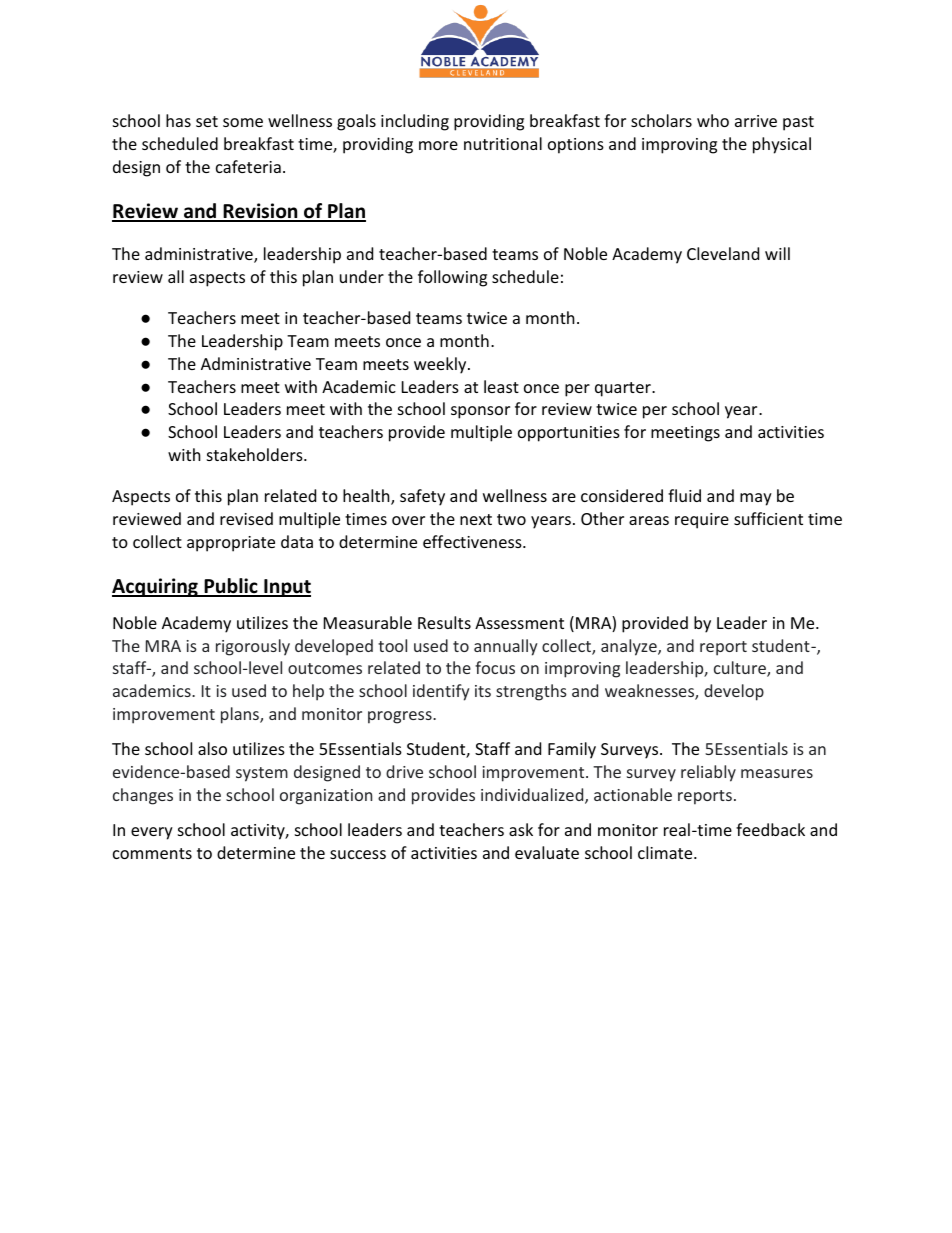 The height and width of the screenshot is (1233, 952). What do you see at coordinates (152, 833) in the screenshot?
I see `every` at bounding box center [152, 833].
